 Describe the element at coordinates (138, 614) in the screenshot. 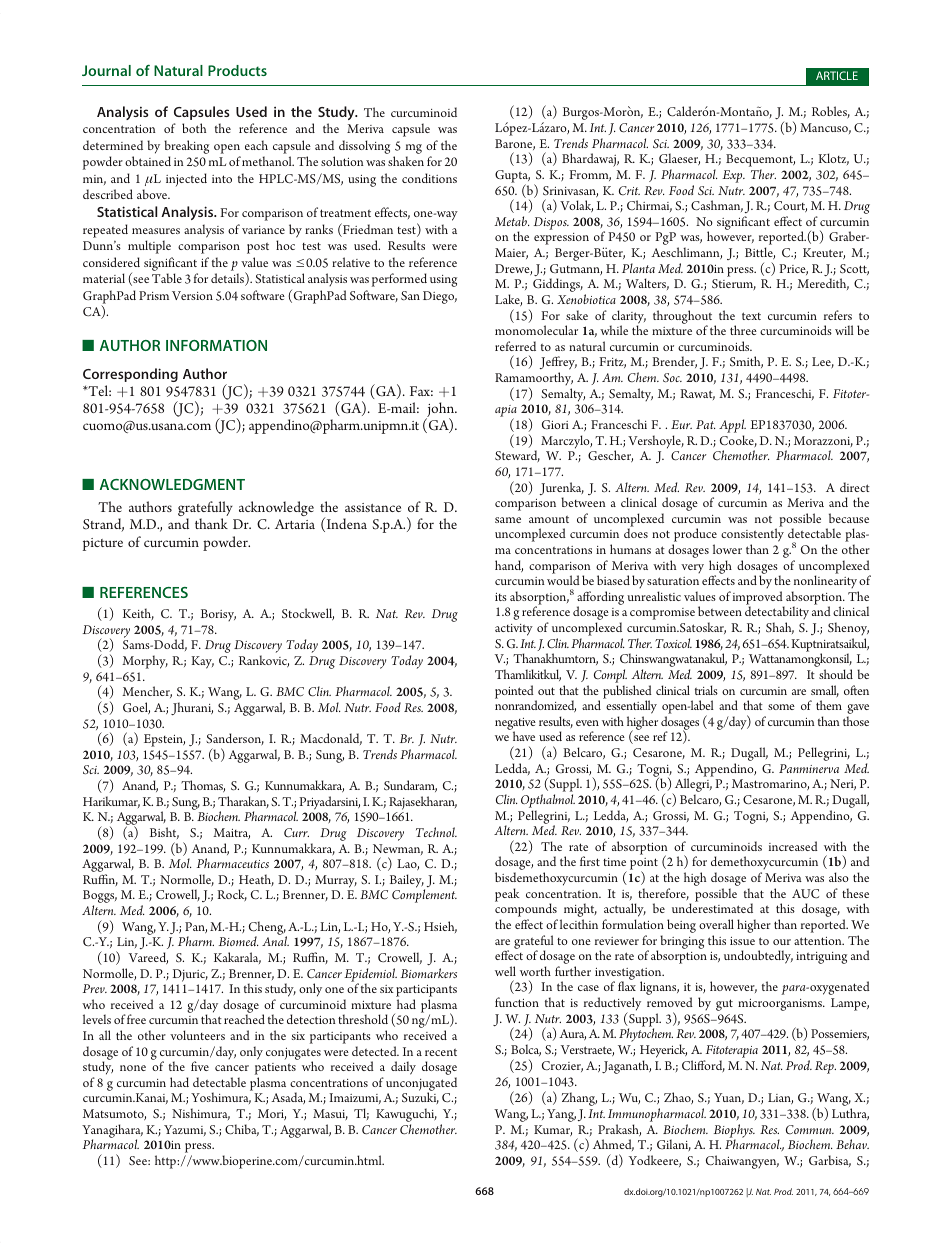

I see `Keith` at that location.
